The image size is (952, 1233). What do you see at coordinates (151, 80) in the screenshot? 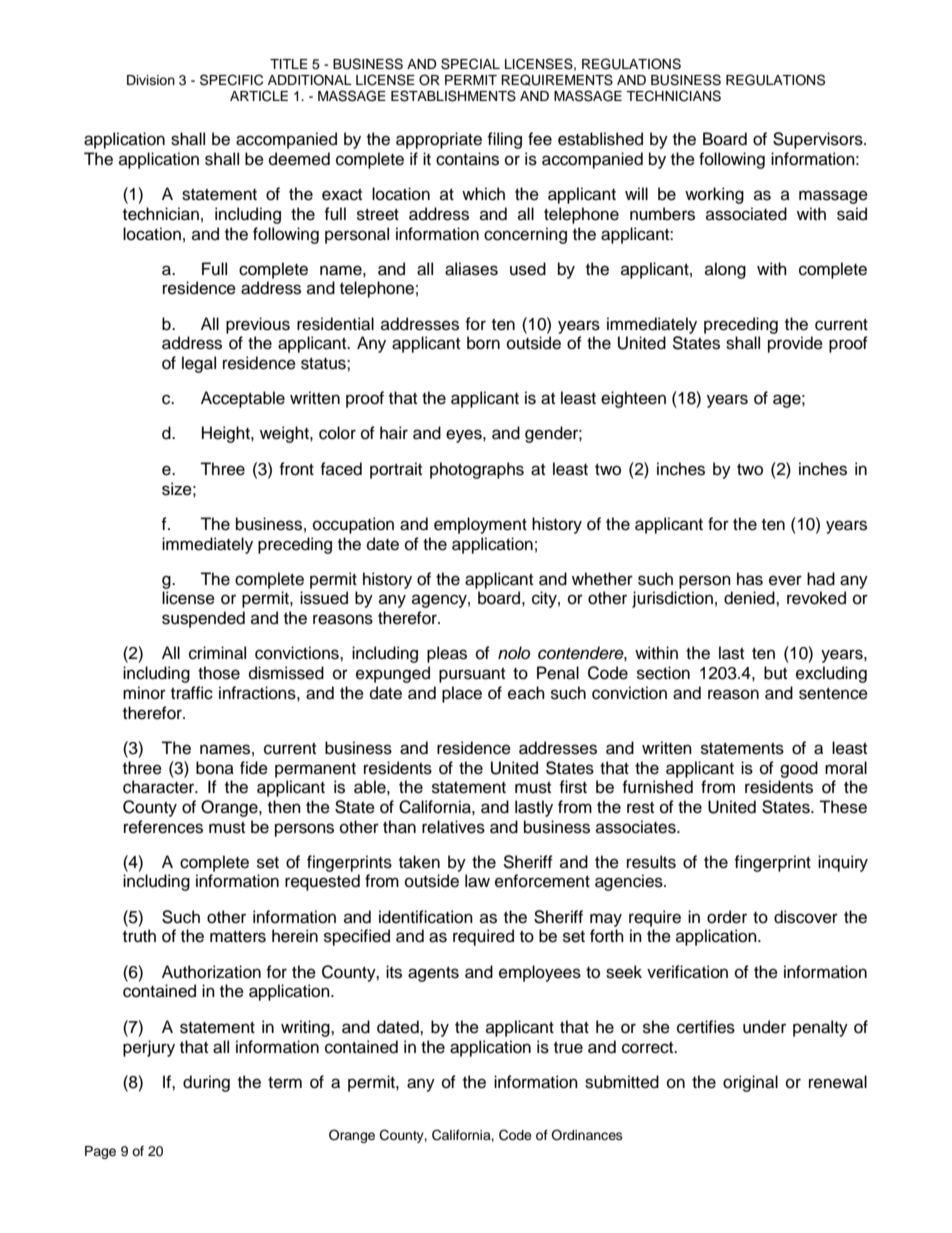
I see `Division` at bounding box center [151, 80].
